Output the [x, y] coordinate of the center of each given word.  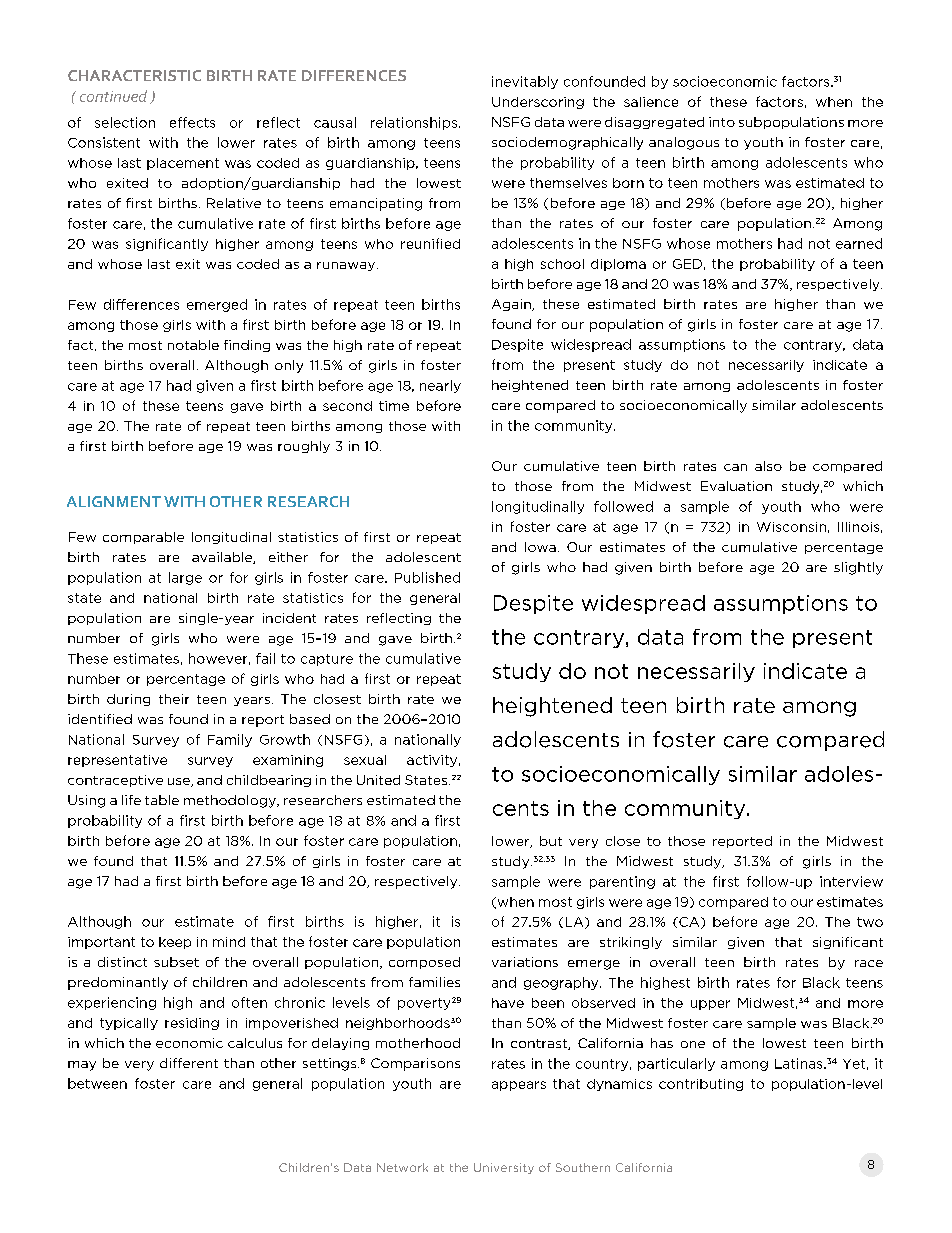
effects [192, 122]
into [722, 122]
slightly [858, 568]
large [185, 578]
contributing [701, 1085]
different [189, 1063]
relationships [415, 123]
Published [427, 577]
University [504, 1168]
